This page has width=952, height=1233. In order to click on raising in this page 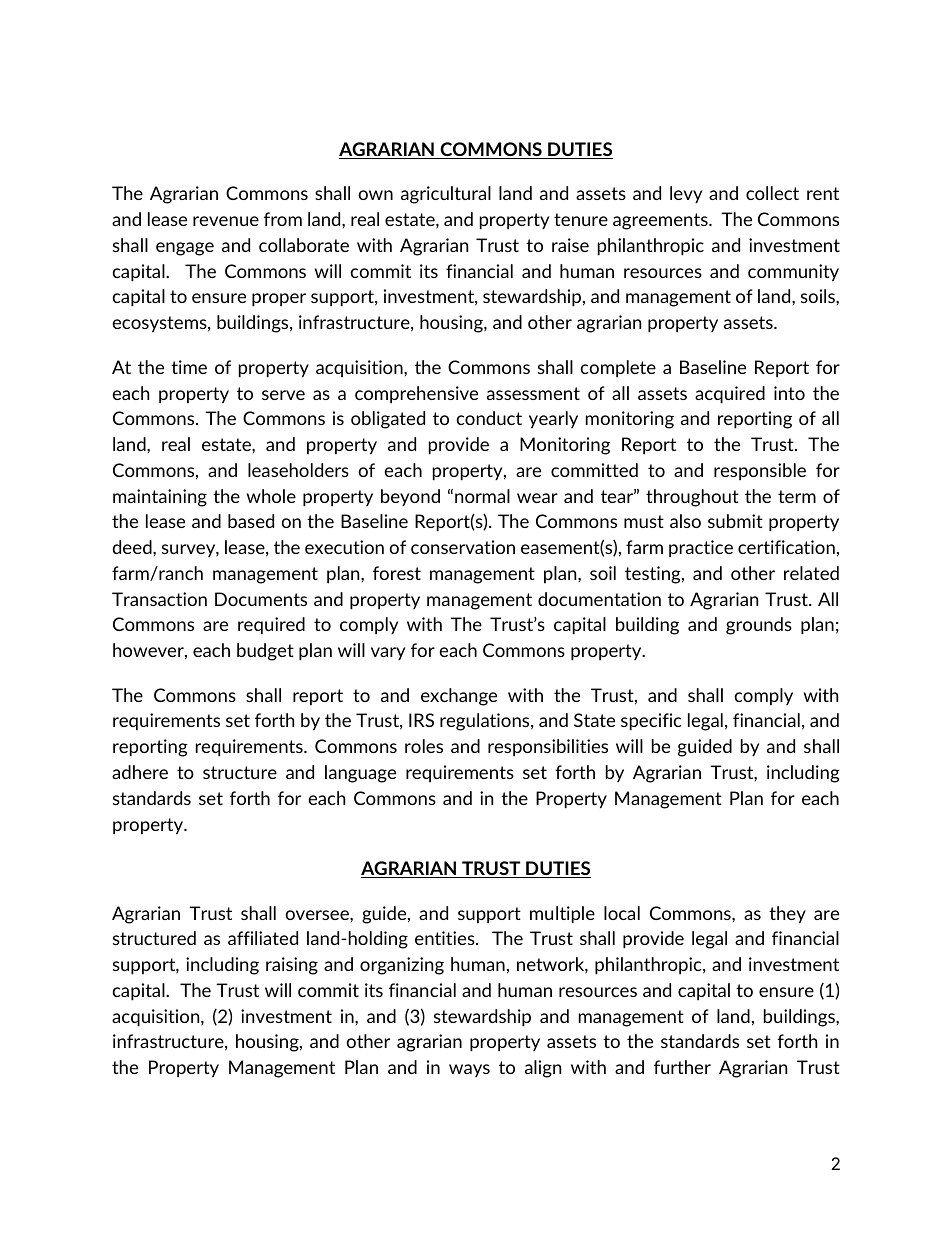, I will do `click(292, 966)`.
